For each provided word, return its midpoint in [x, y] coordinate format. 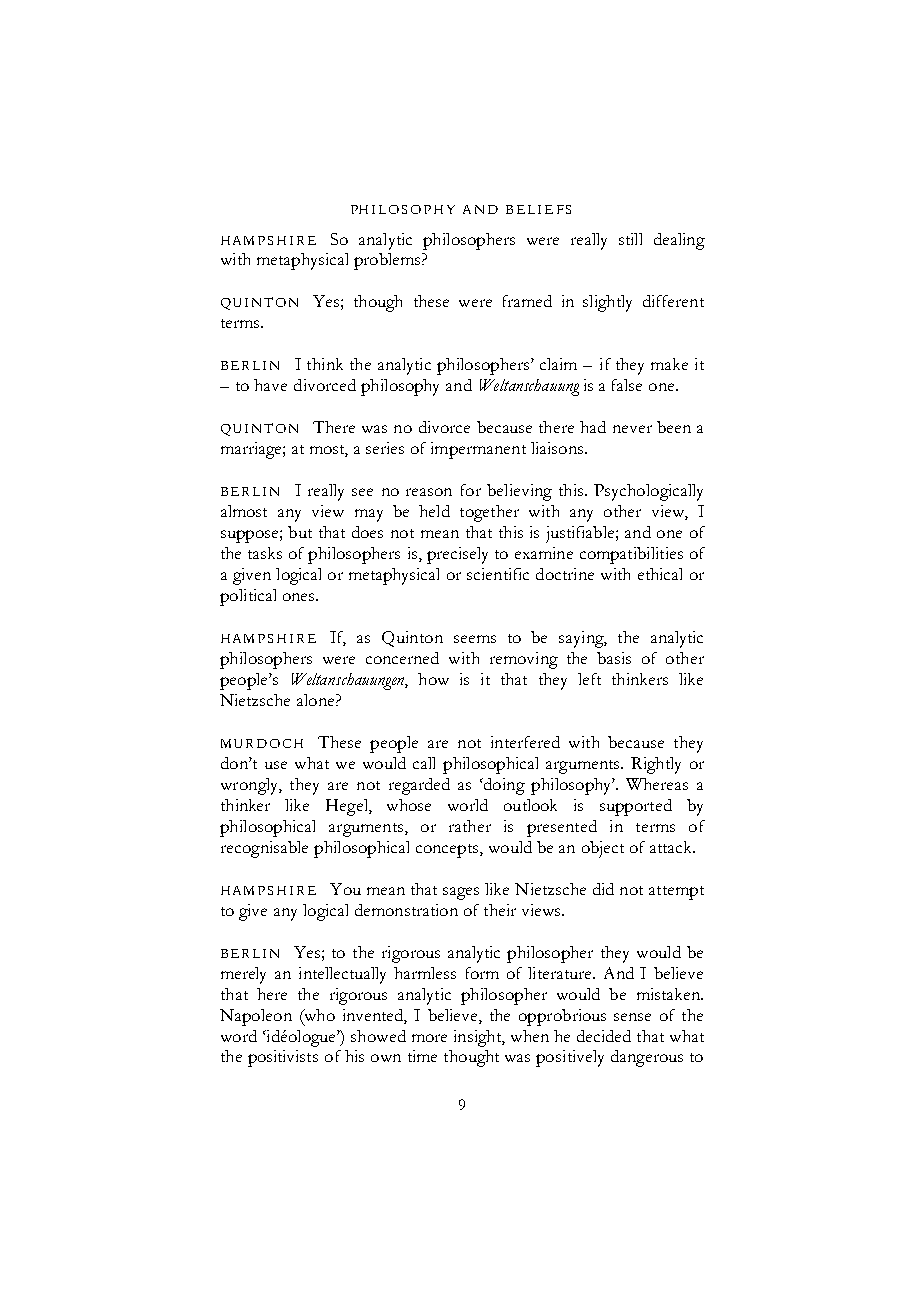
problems [388, 261]
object [603, 849]
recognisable [264, 849]
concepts [448, 851]
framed [527, 301]
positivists [283, 1058]
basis [614, 658]
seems [475, 639]
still [630, 239]
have [270, 385]
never [632, 429]
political [248, 597]
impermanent [478, 450]
